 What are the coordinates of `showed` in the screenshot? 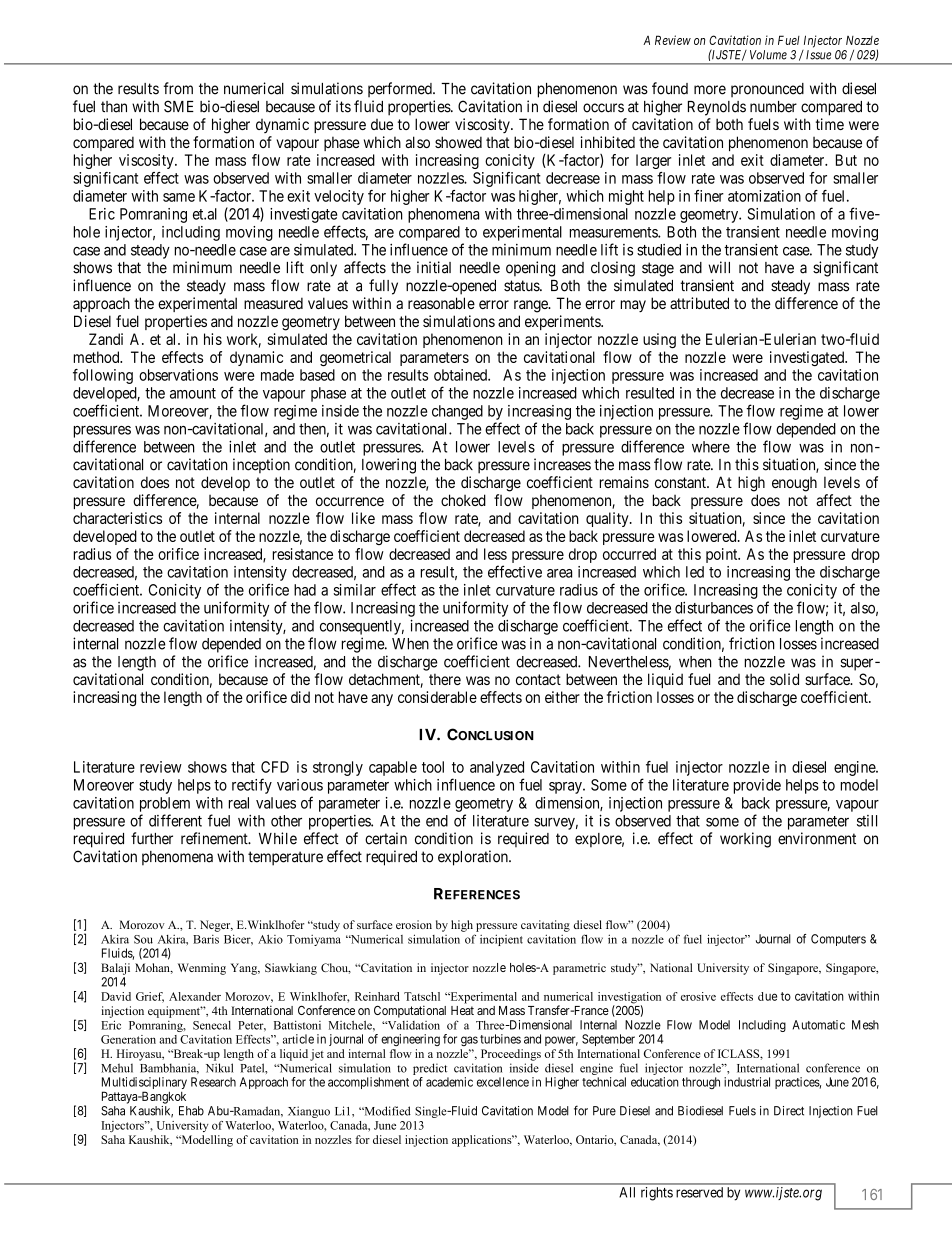 It's located at (458, 142).
